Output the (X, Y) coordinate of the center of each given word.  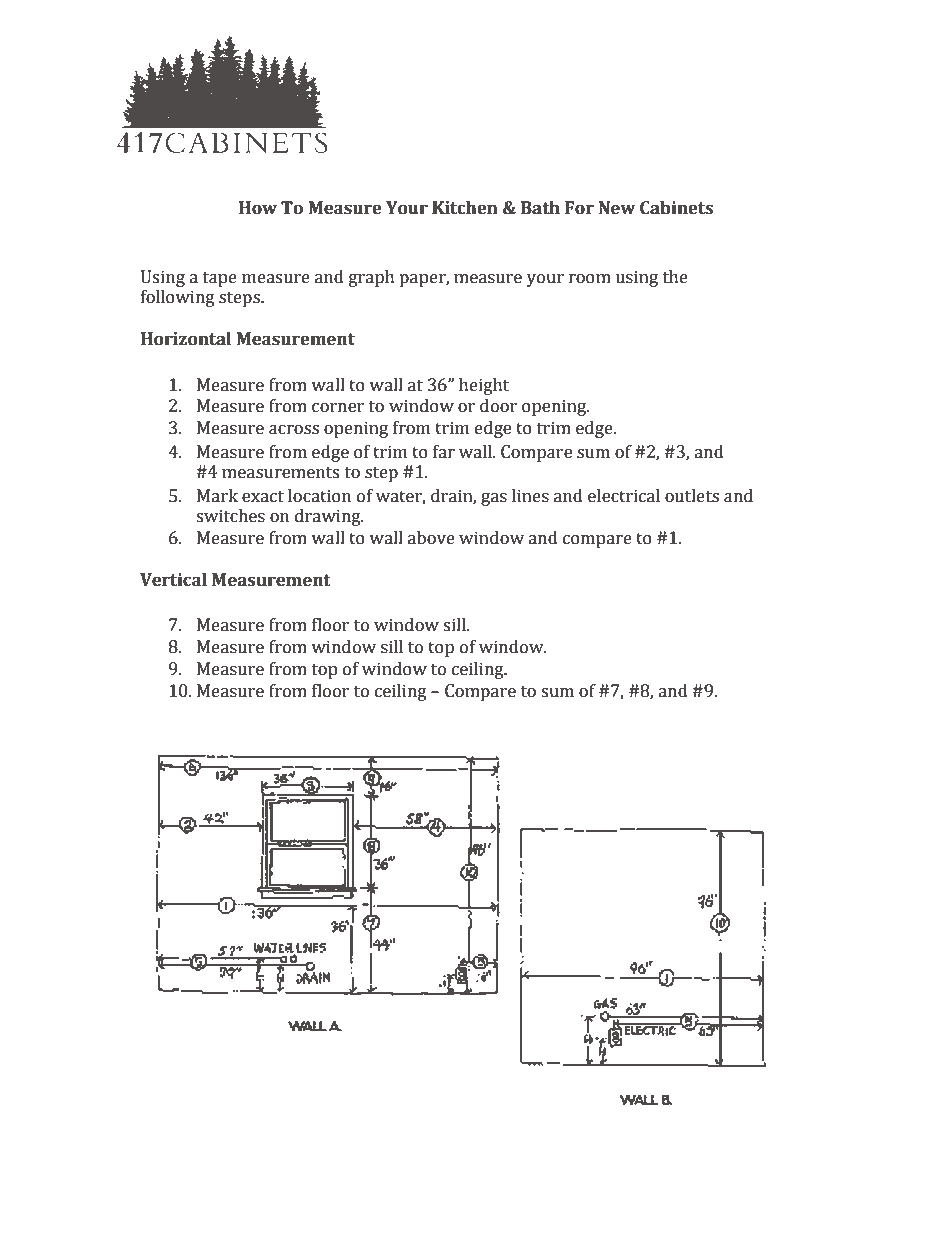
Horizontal (186, 339)
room (590, 279)
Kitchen (465, 208)
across (294, 430)
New (617, 208)
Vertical (173, 580)
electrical (624, 496)
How (258, 208)
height (484, 386)
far (444, 452)
